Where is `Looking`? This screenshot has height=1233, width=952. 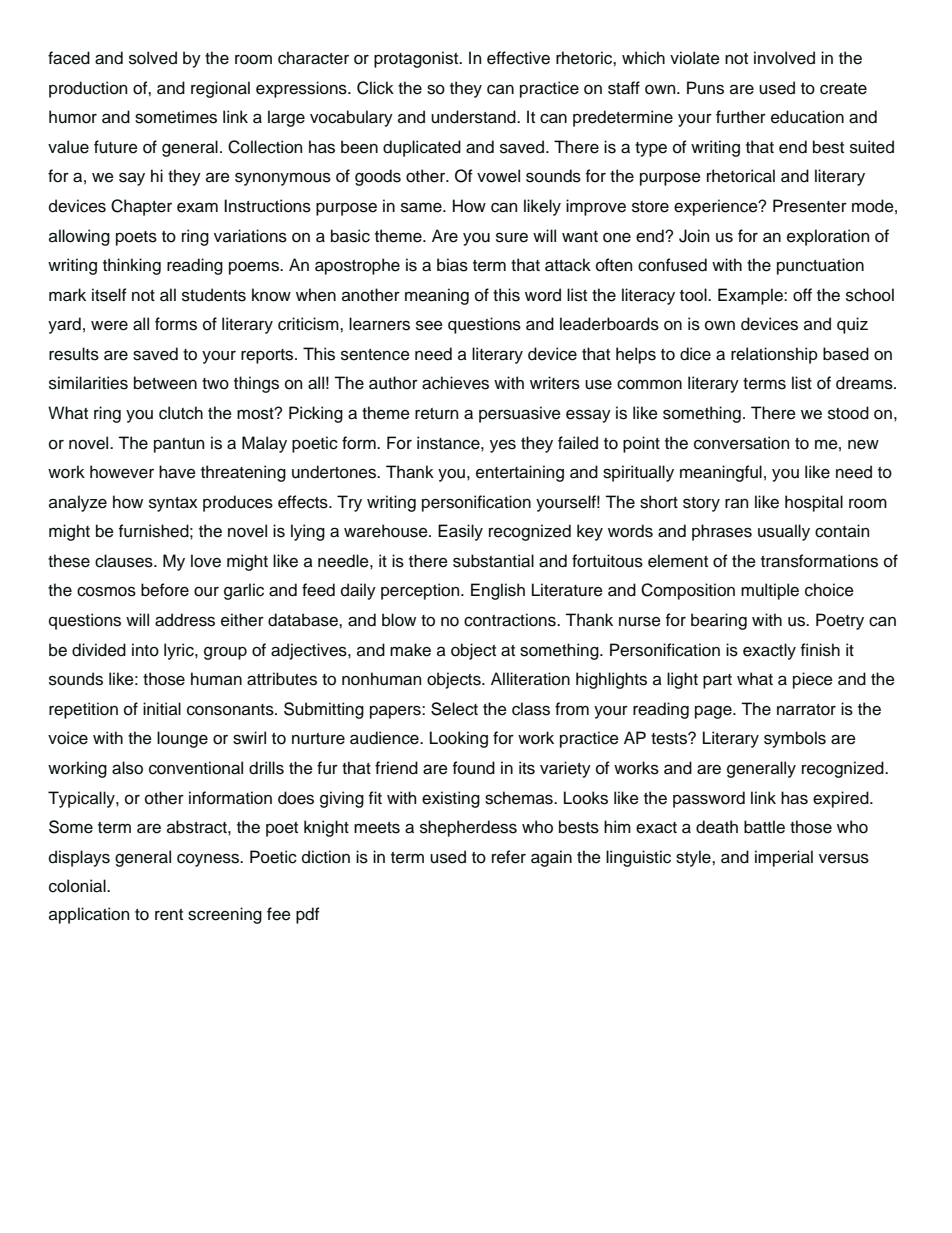
Looking is located at coordinates (459, 739).
